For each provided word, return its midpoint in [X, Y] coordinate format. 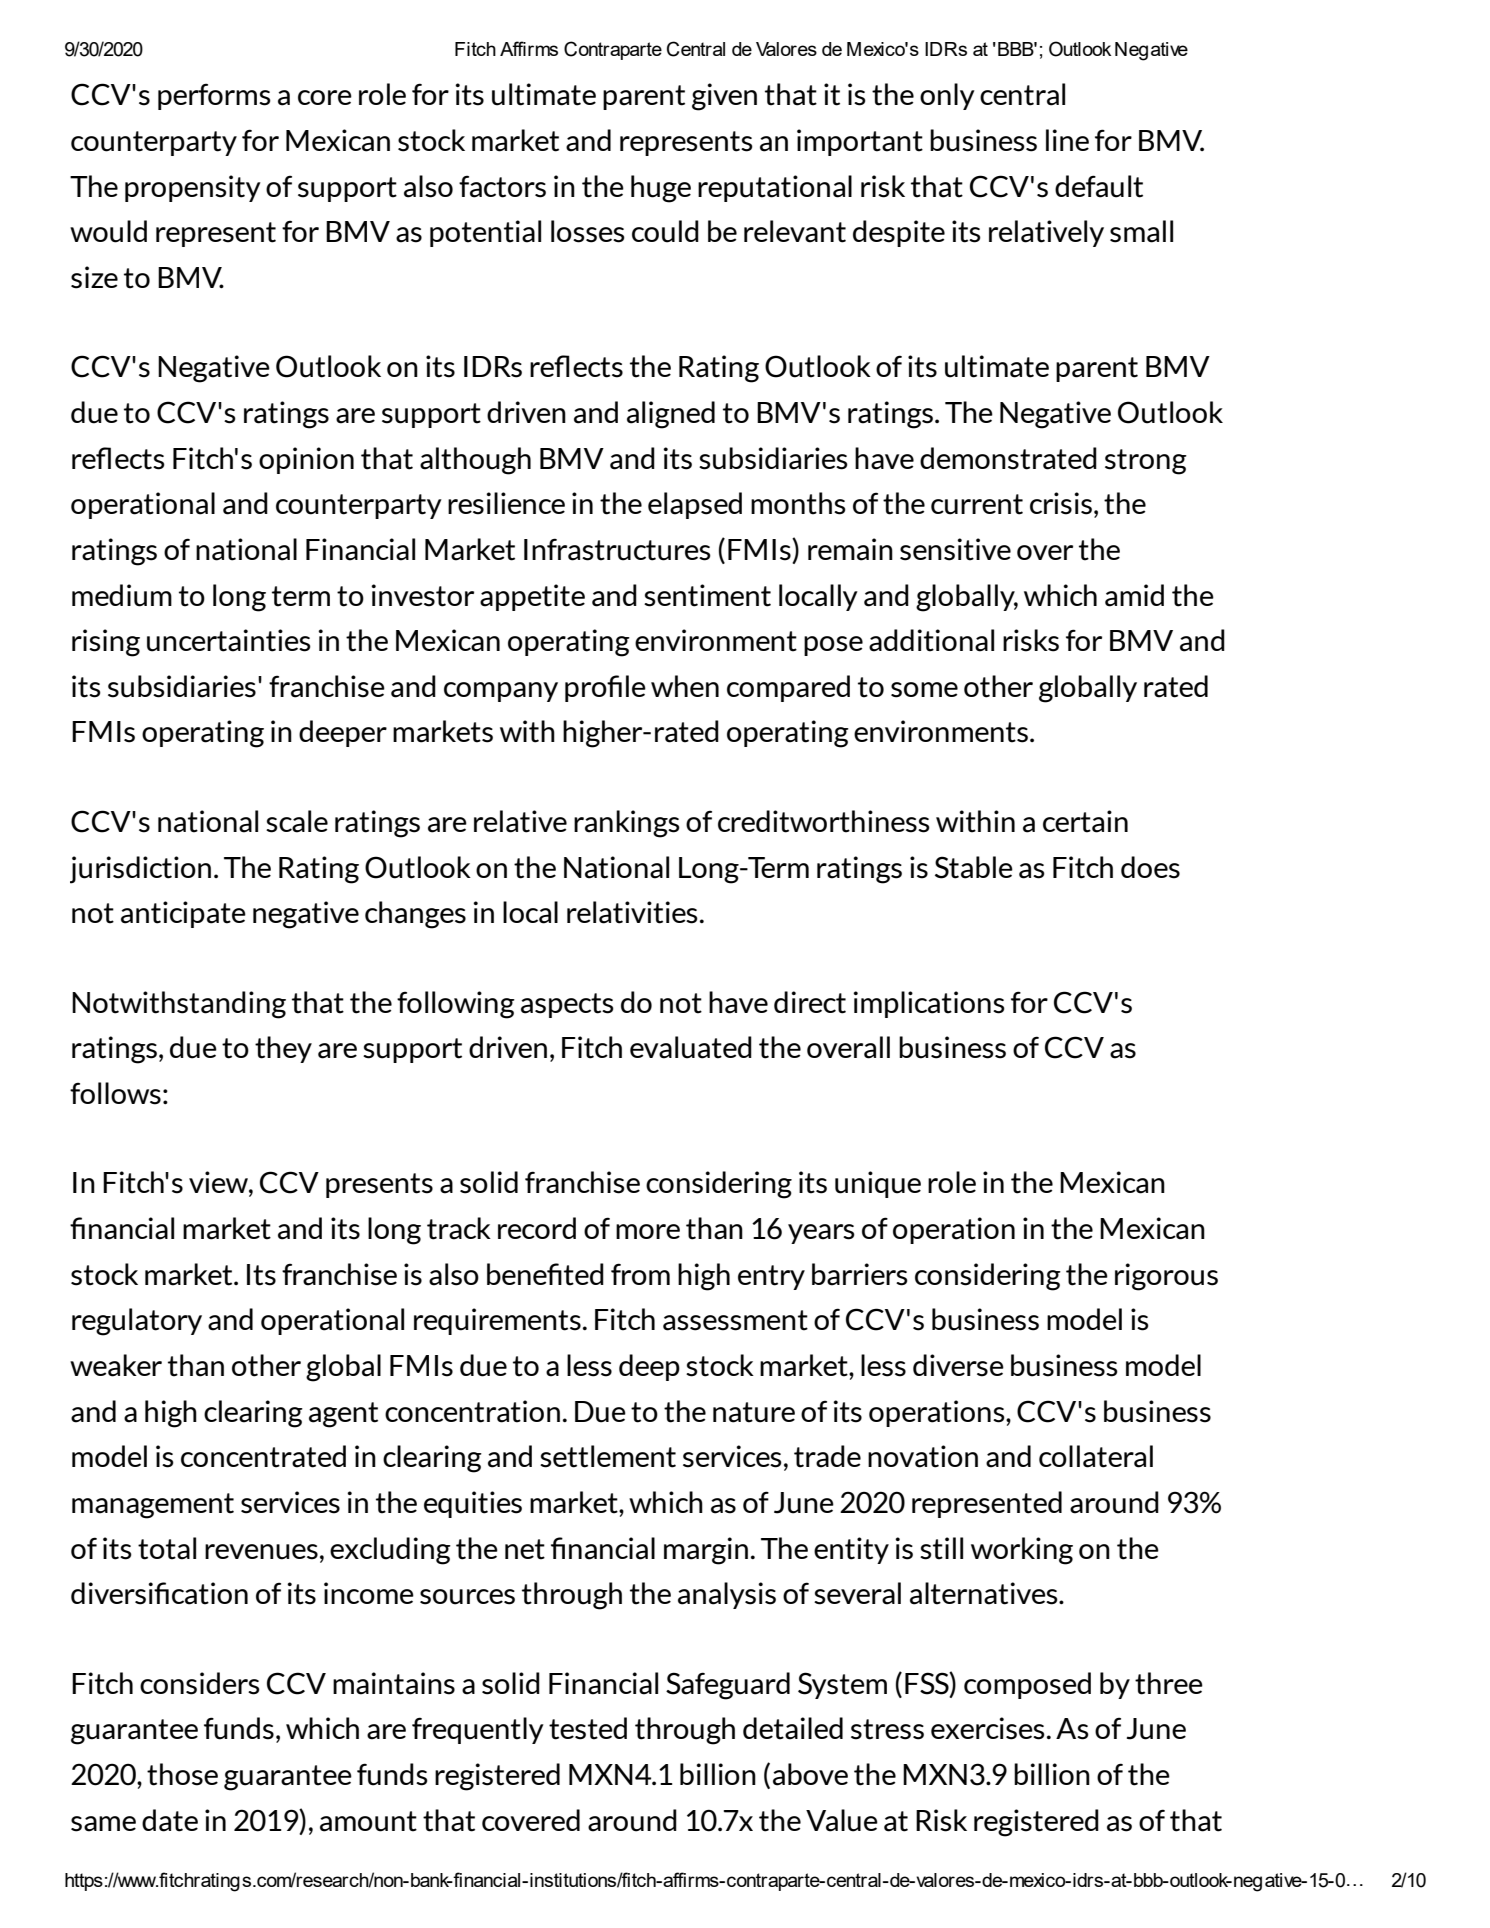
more [648, 1231]
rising [106, 643]
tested [588, 1728]
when [685, 686]
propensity [193, 188]
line [1067, 140]
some [924, 690]
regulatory [137, 1322]
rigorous [1166, 1277]
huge [661, 189]
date [170, 1820]
